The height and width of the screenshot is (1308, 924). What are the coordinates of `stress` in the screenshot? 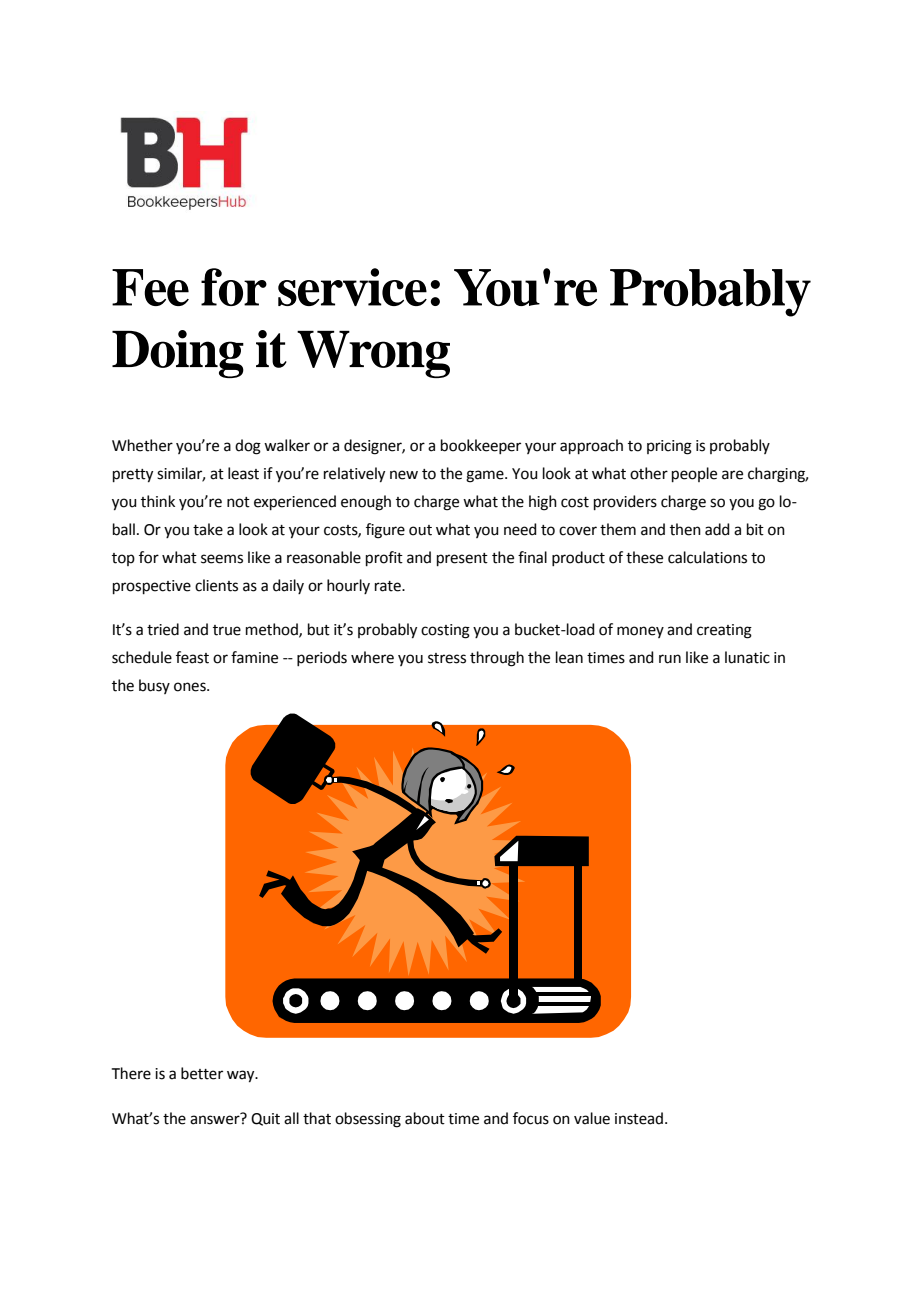 It's located at (447, 658).
